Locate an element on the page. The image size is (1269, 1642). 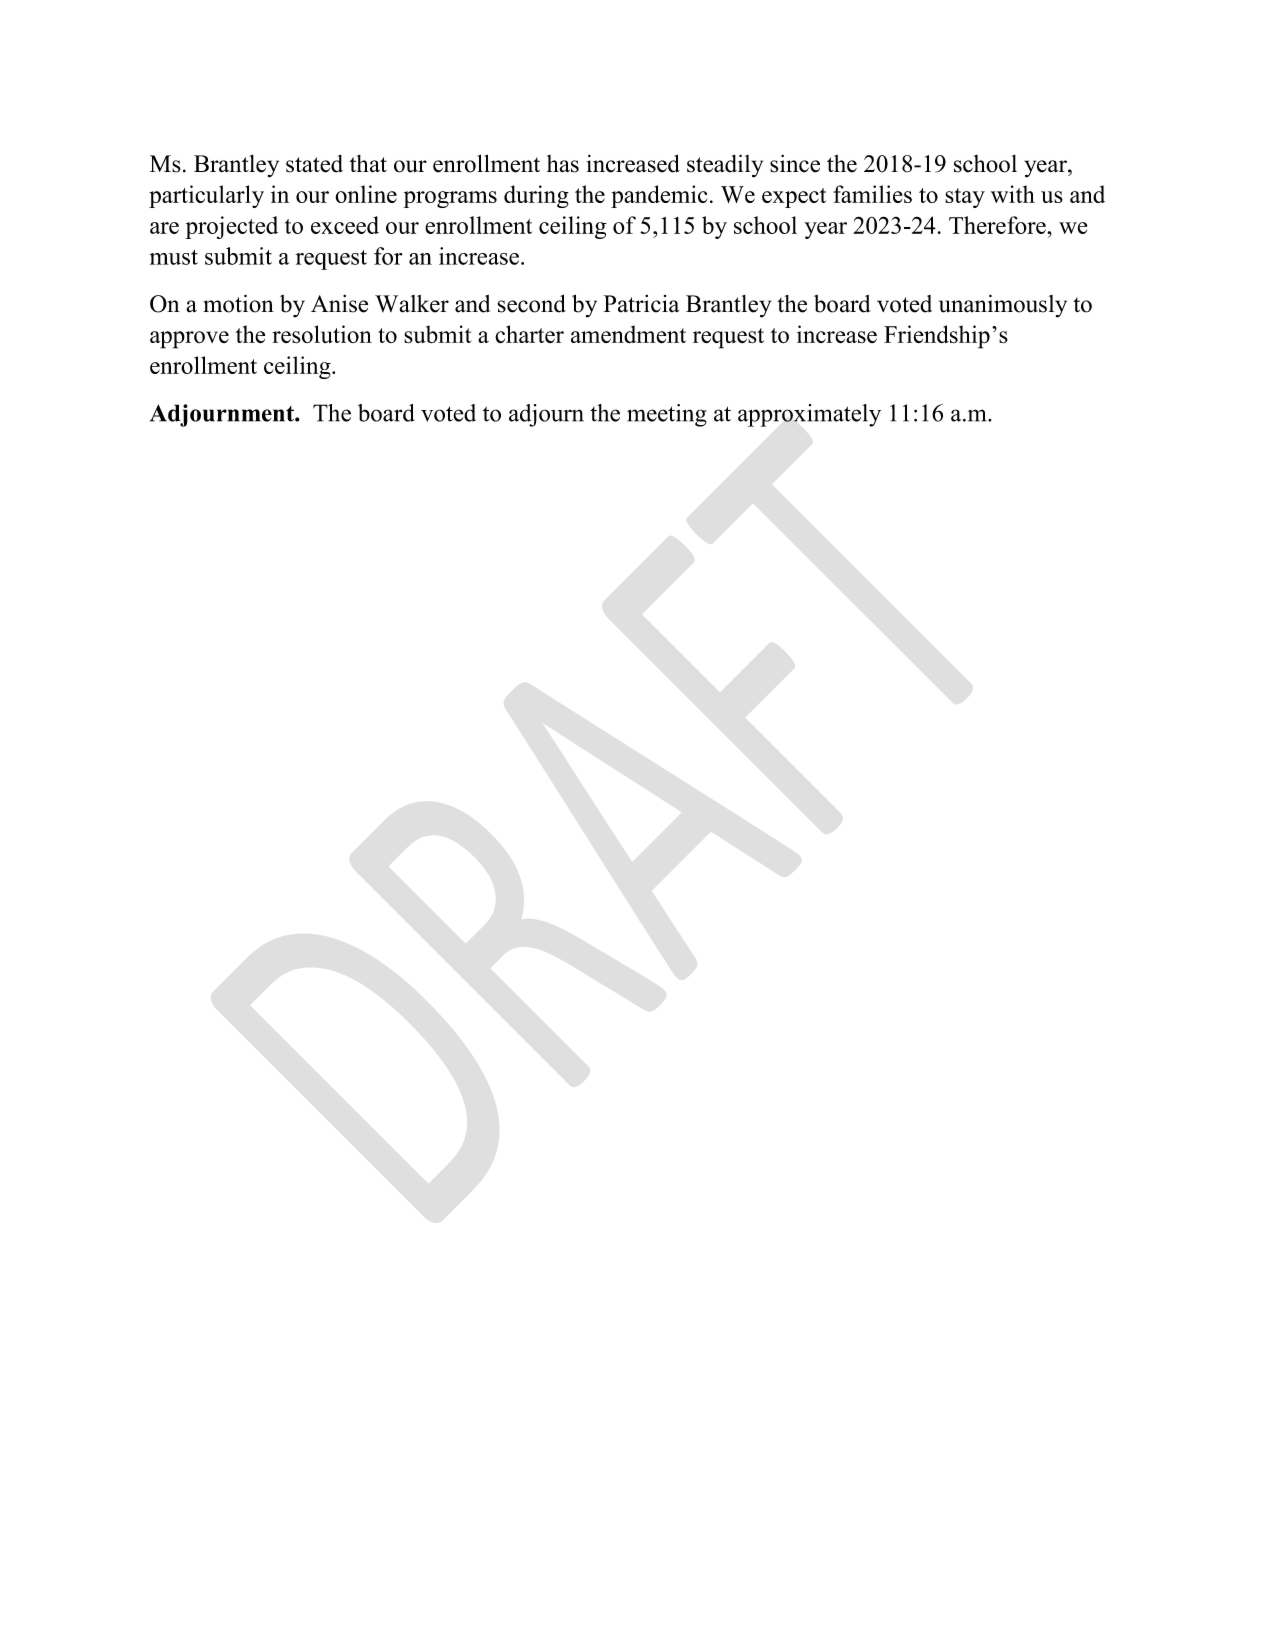
resolution is located at coordinates (322, 334).
